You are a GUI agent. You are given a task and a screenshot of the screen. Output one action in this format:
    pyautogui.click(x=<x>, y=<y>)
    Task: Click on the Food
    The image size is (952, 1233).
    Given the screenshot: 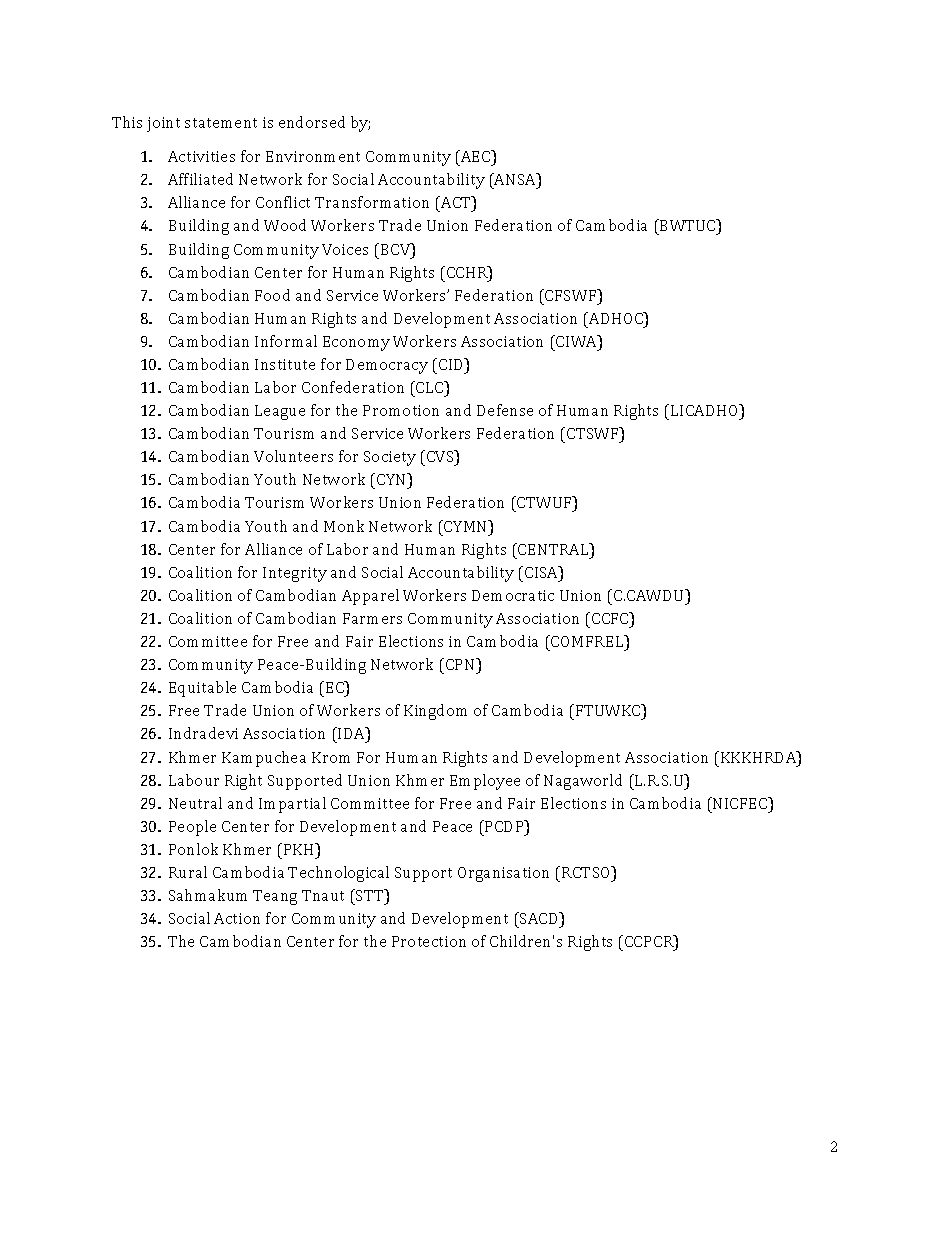 What is the action you would take?
    pyautogui.click(x=272, y=295)
